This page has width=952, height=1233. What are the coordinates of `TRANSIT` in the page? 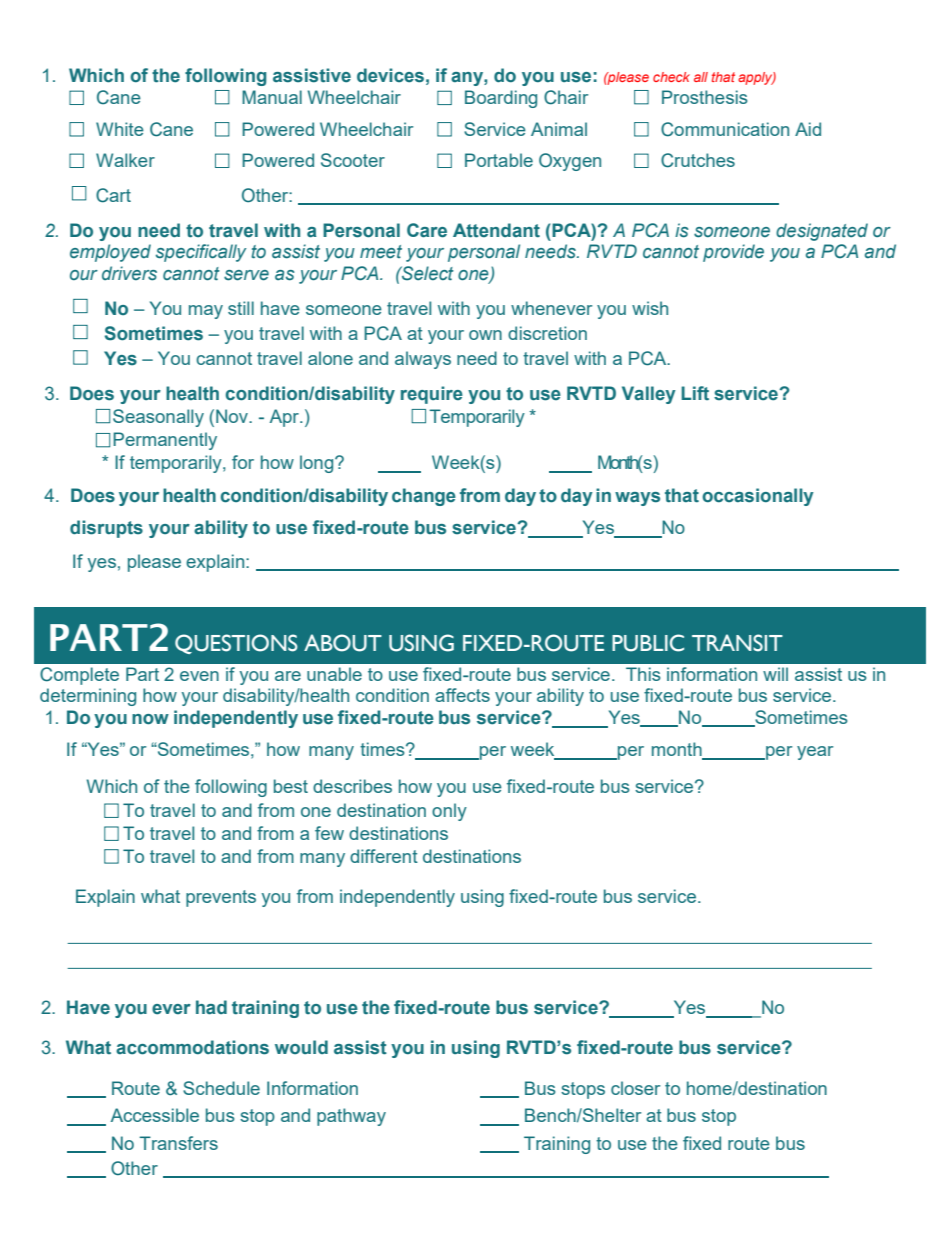 It's located at (737, 643).
